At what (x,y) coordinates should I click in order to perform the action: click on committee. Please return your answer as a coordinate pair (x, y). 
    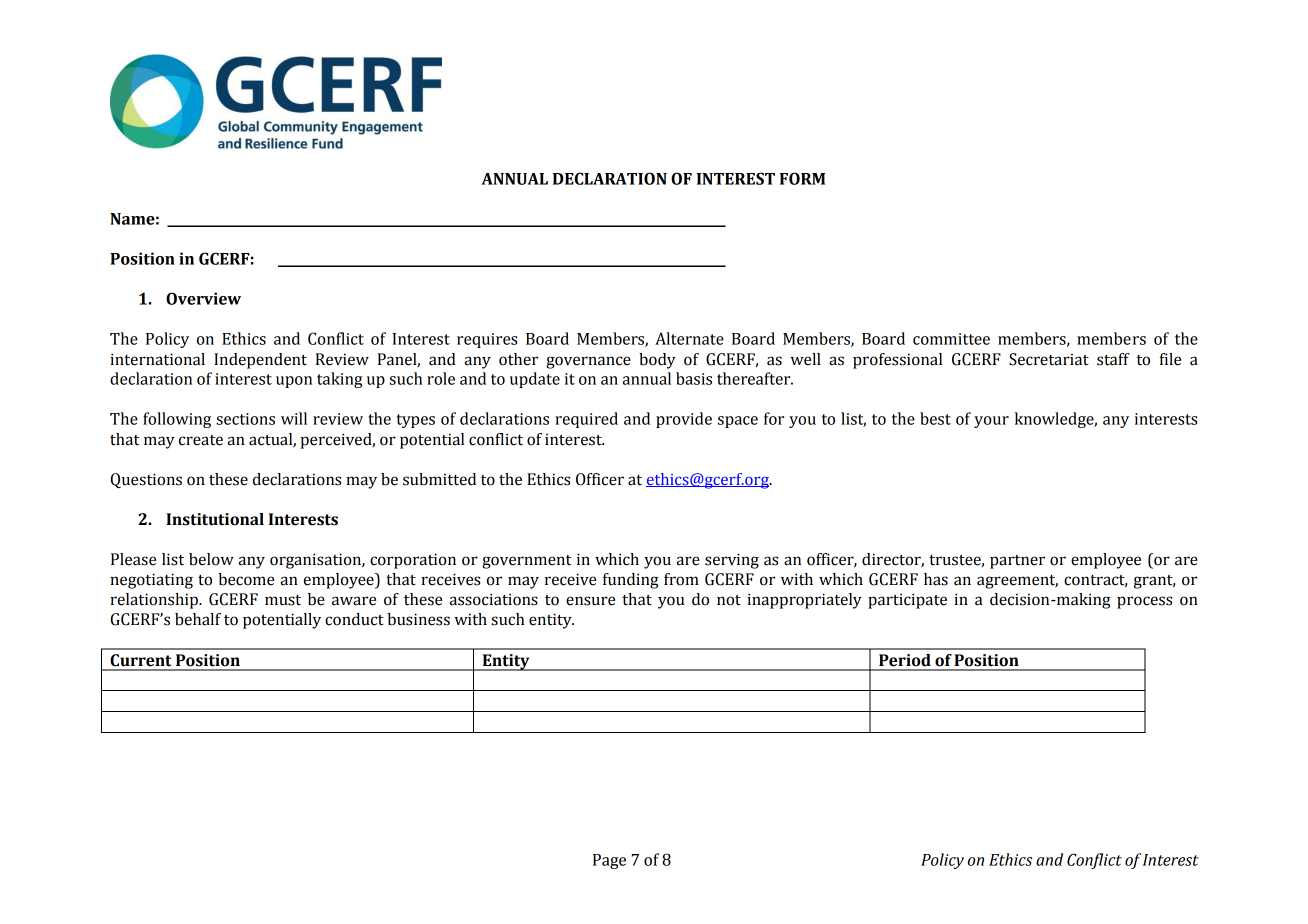
    Looking at the image, I should click on (951, 339).
